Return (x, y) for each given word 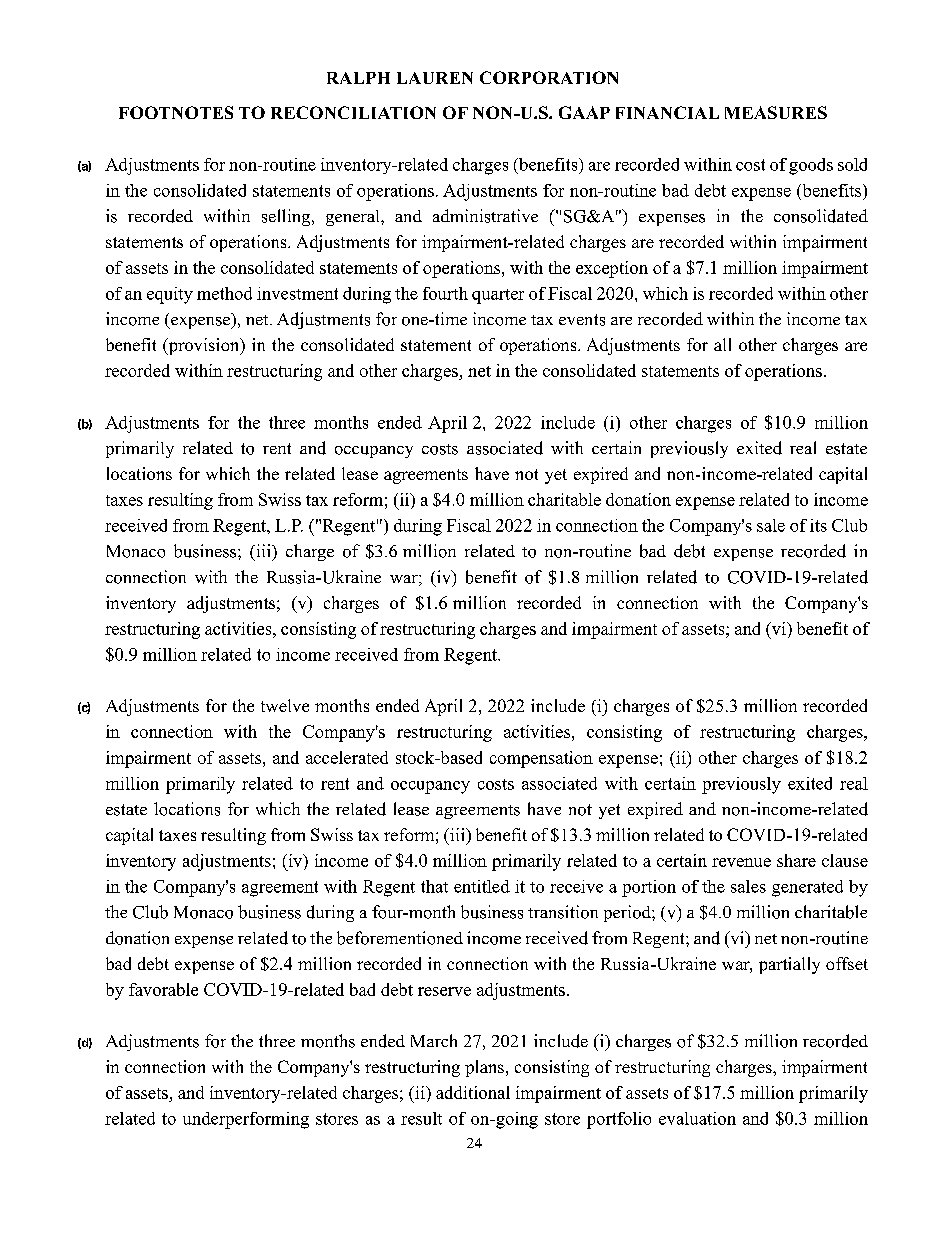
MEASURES (776, 112)
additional (473, 1092)
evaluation (697, 1118)
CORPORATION (549, 77)
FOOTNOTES (176, 112)
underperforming (246, 1120)
